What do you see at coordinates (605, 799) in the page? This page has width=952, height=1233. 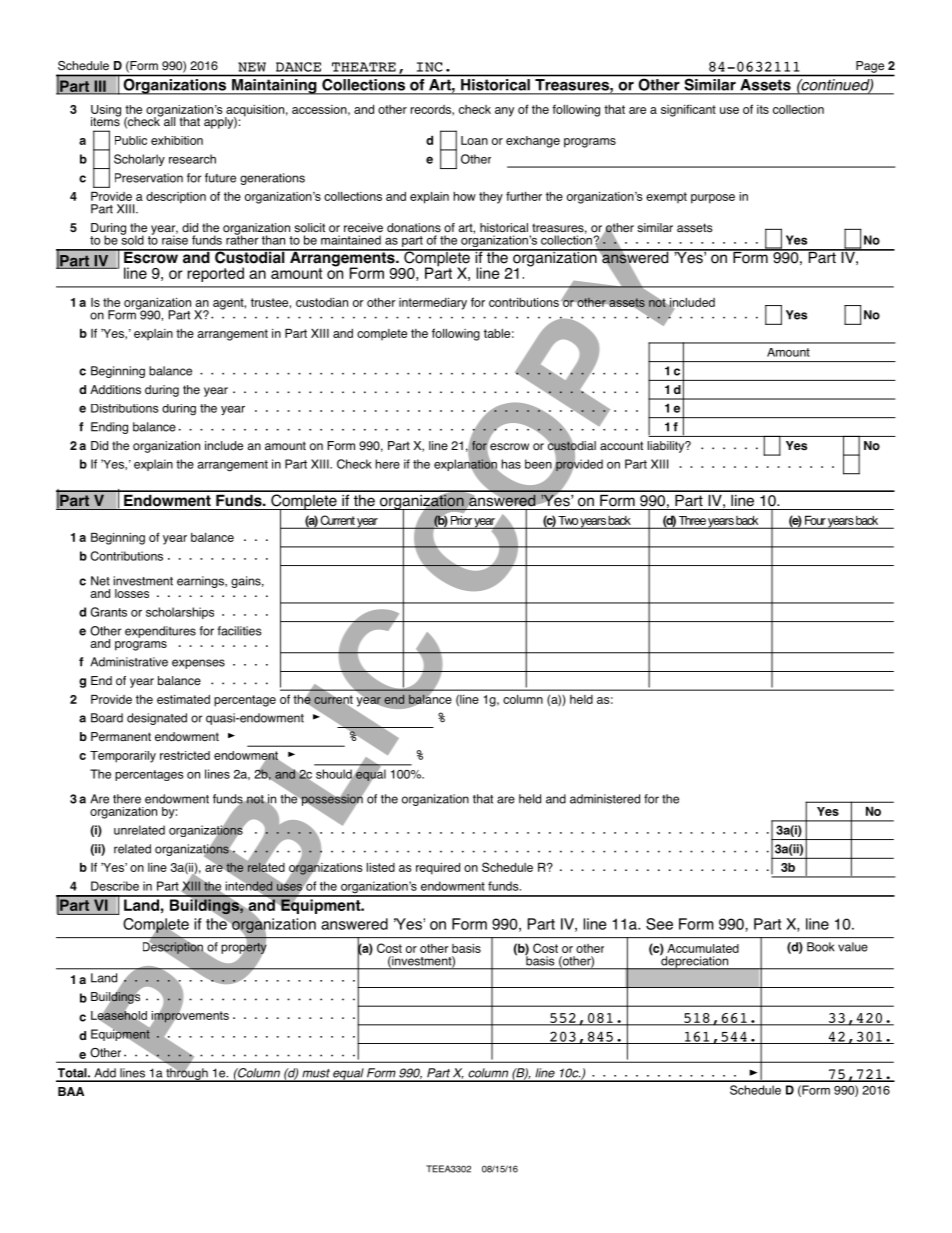 I see `administered` at bounding box center [605, 799].
